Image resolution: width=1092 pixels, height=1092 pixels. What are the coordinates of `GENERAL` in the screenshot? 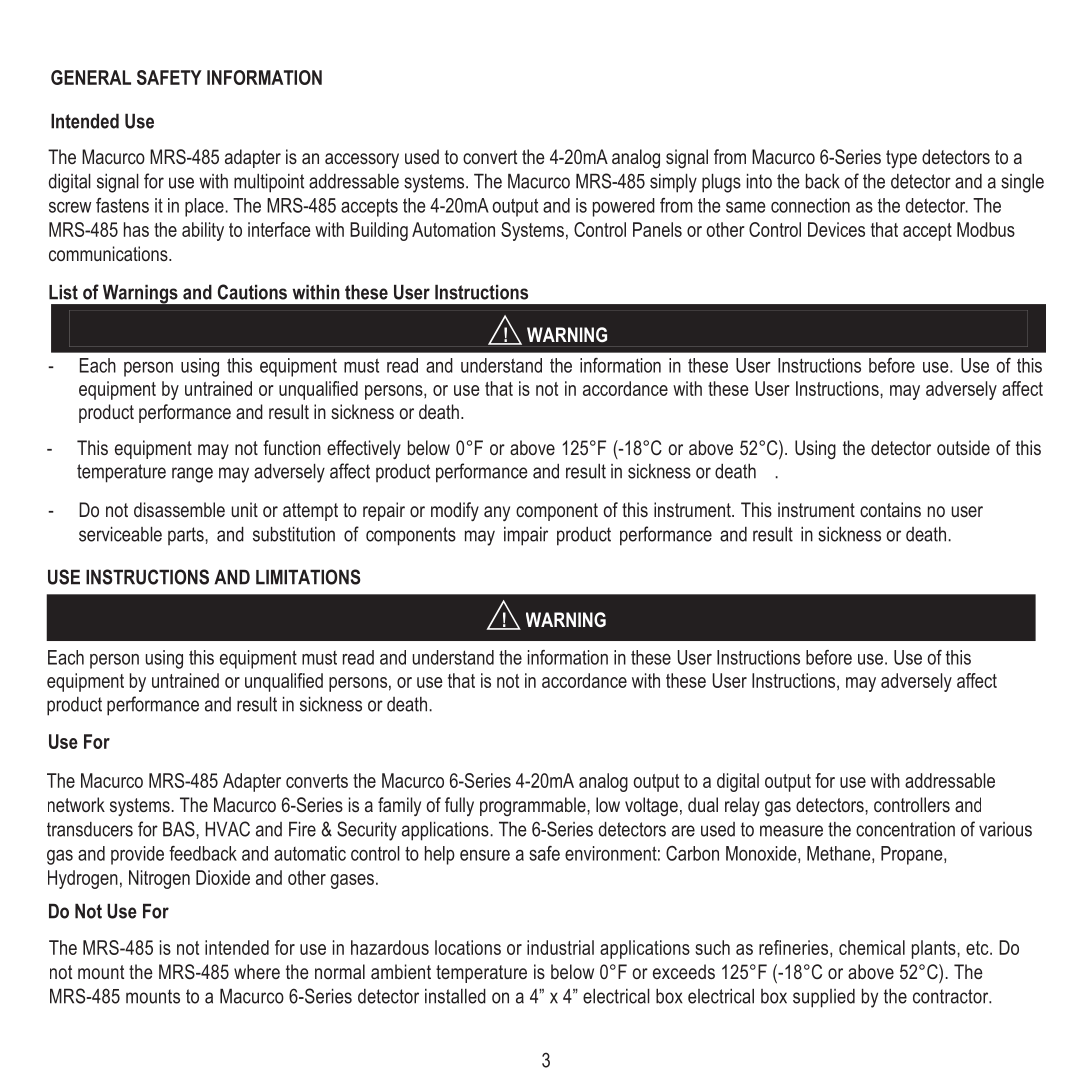 It's located at (91, 77).
